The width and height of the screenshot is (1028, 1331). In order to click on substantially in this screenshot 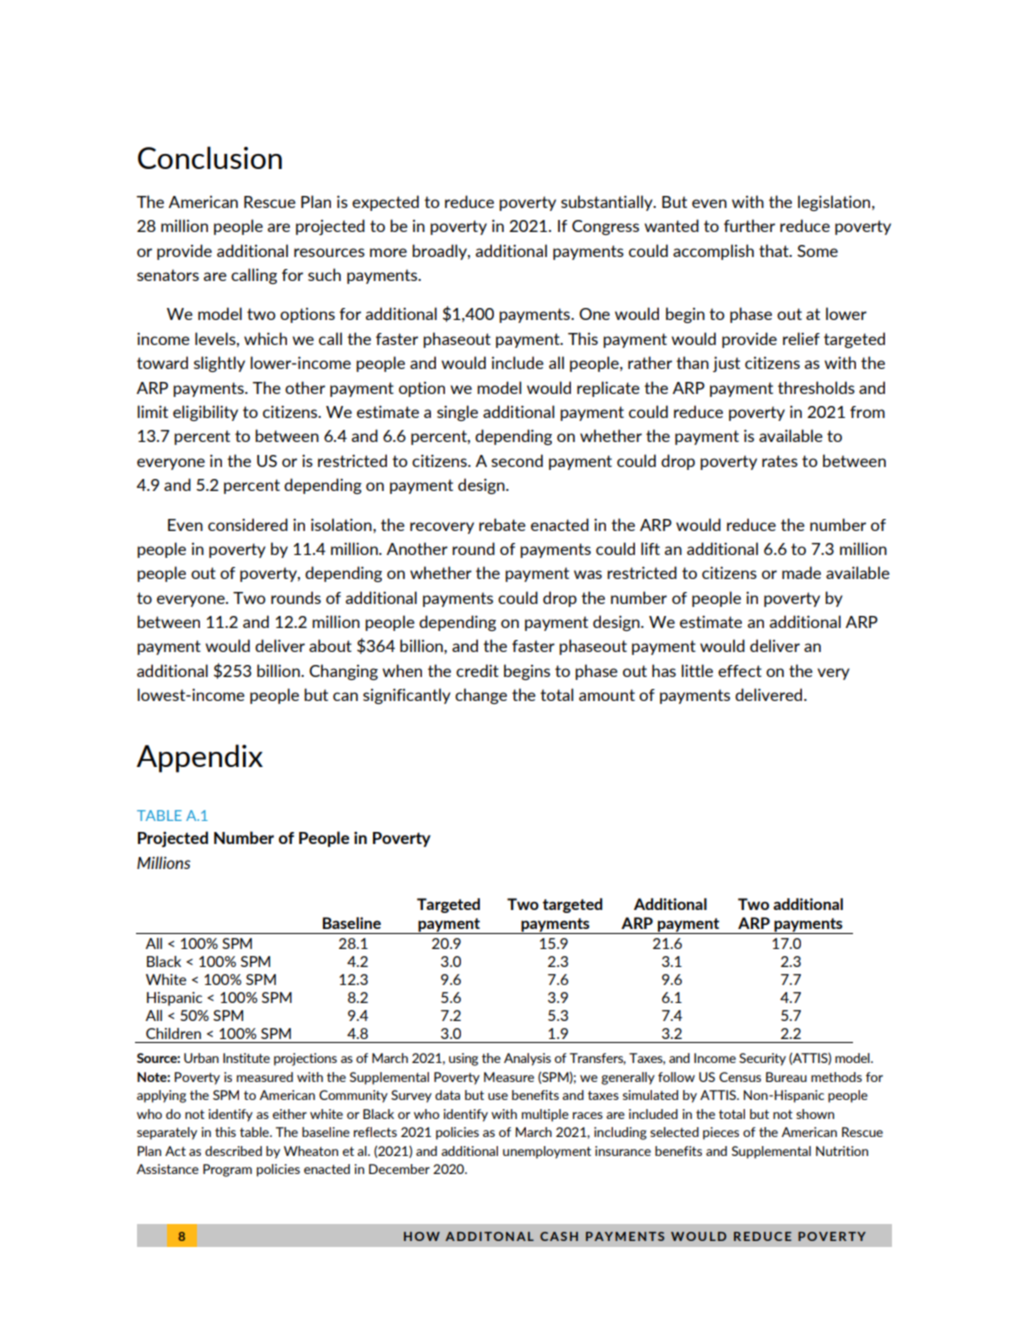, I will do `click(608, 203)`.
